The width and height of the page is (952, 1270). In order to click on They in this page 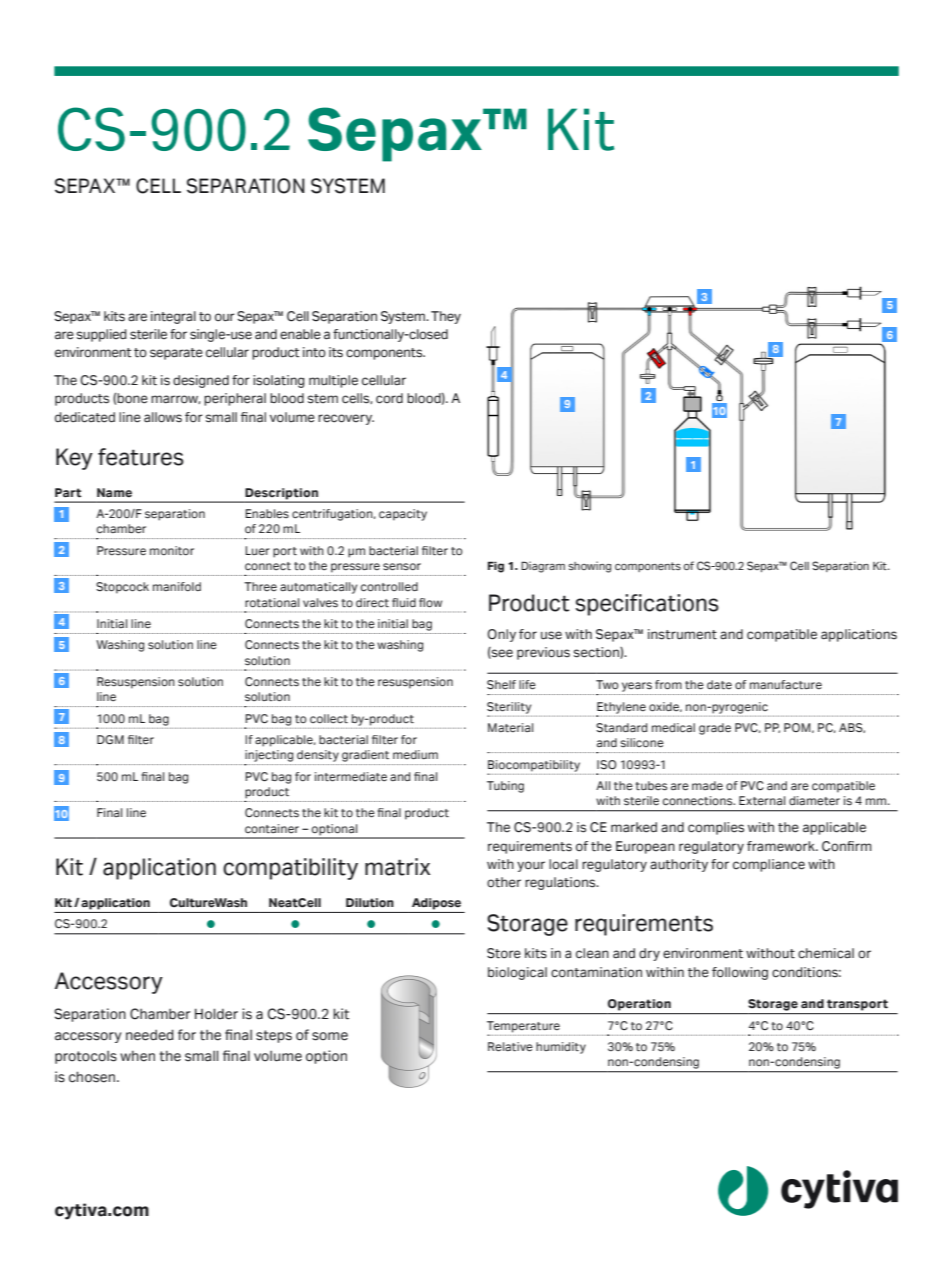, I will do `click(446, 317)`.
